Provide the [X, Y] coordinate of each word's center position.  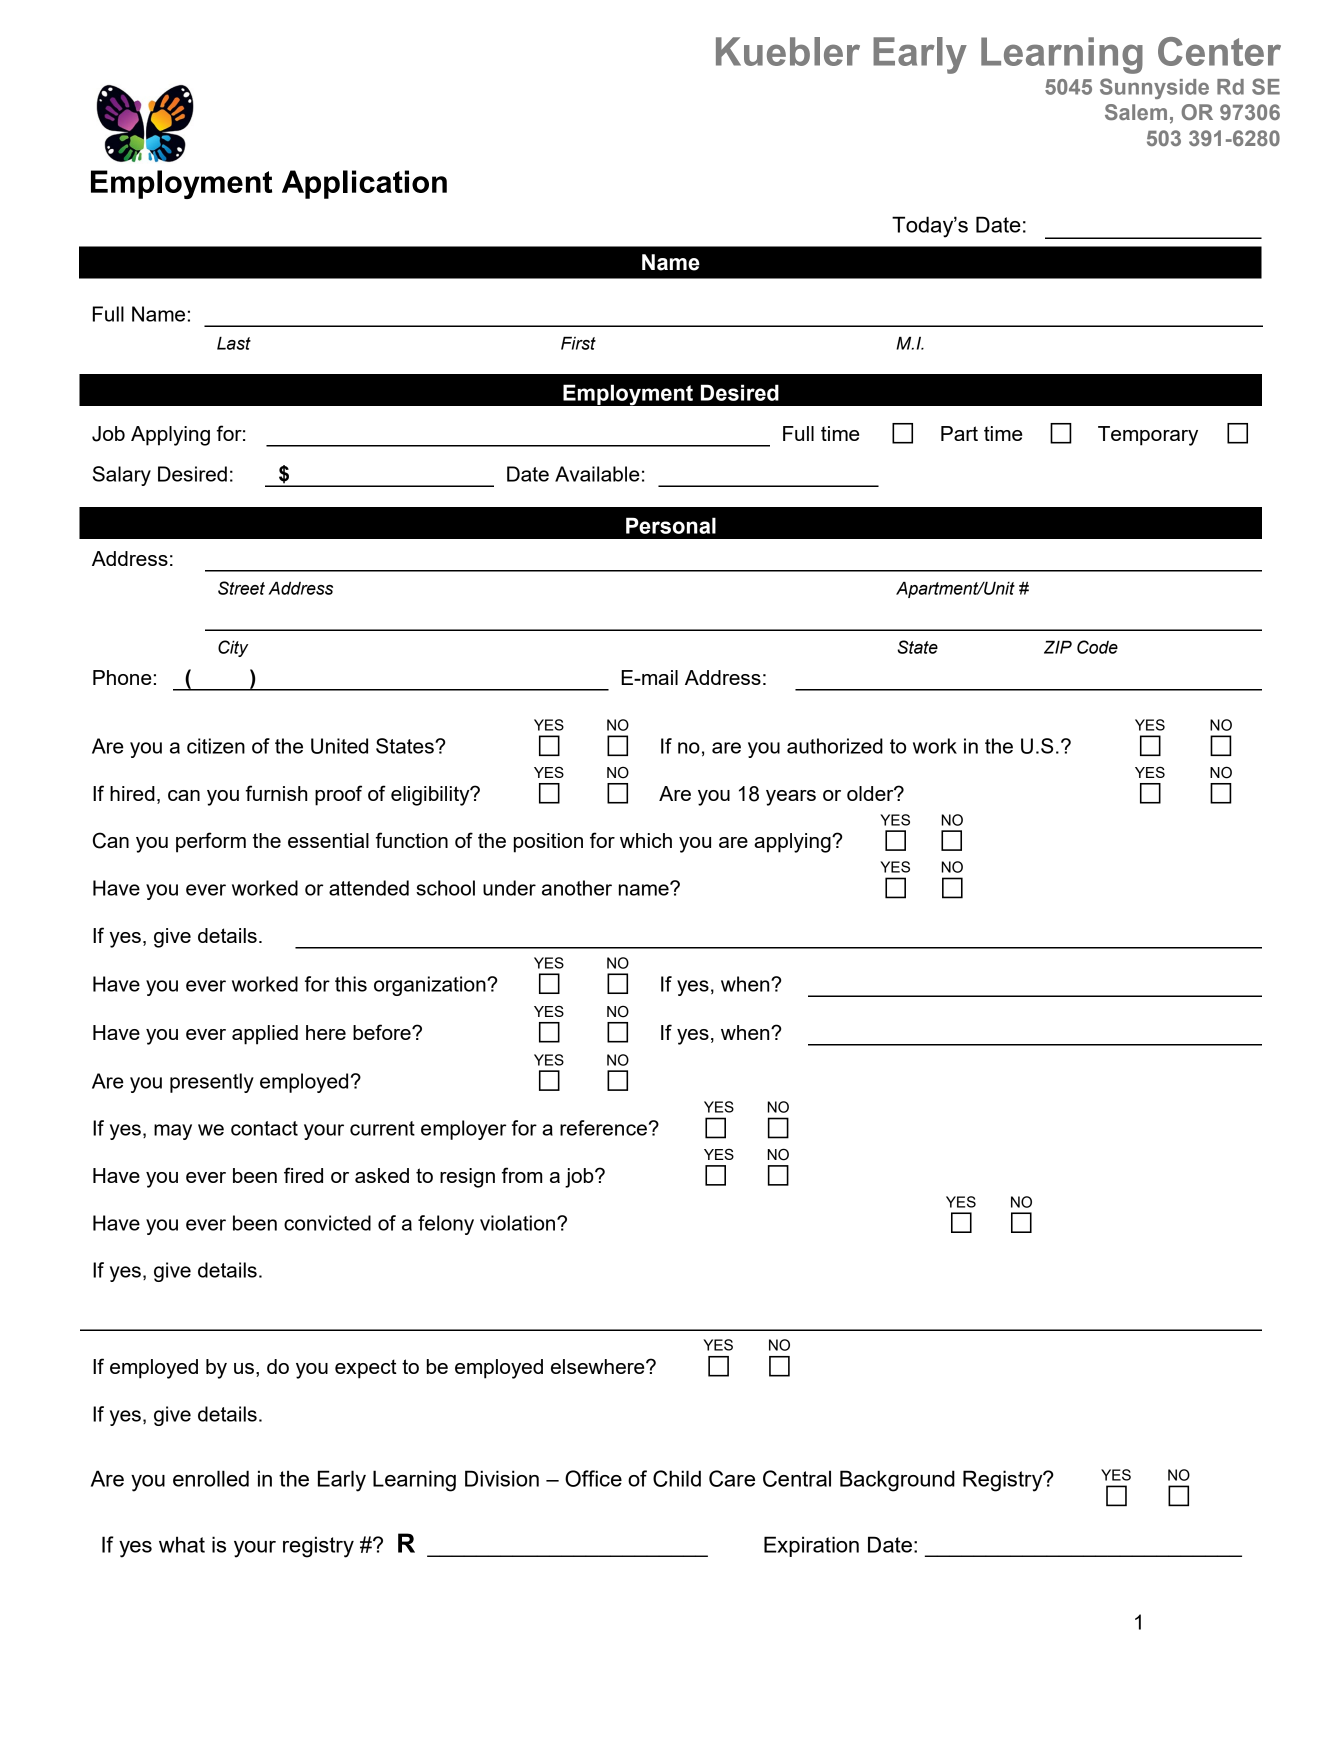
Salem [1136, 112]
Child [677, 1478]
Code [1097, 647]
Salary [122, 476]
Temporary [1148, 436]
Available [597, 474]
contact [264, 1128]
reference [603, 1128]
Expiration [811, 1546]
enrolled [211, 1478]
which [646, 840]
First [578, 343]
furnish [276, 793]
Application [364, 184]
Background [897, 1481]
